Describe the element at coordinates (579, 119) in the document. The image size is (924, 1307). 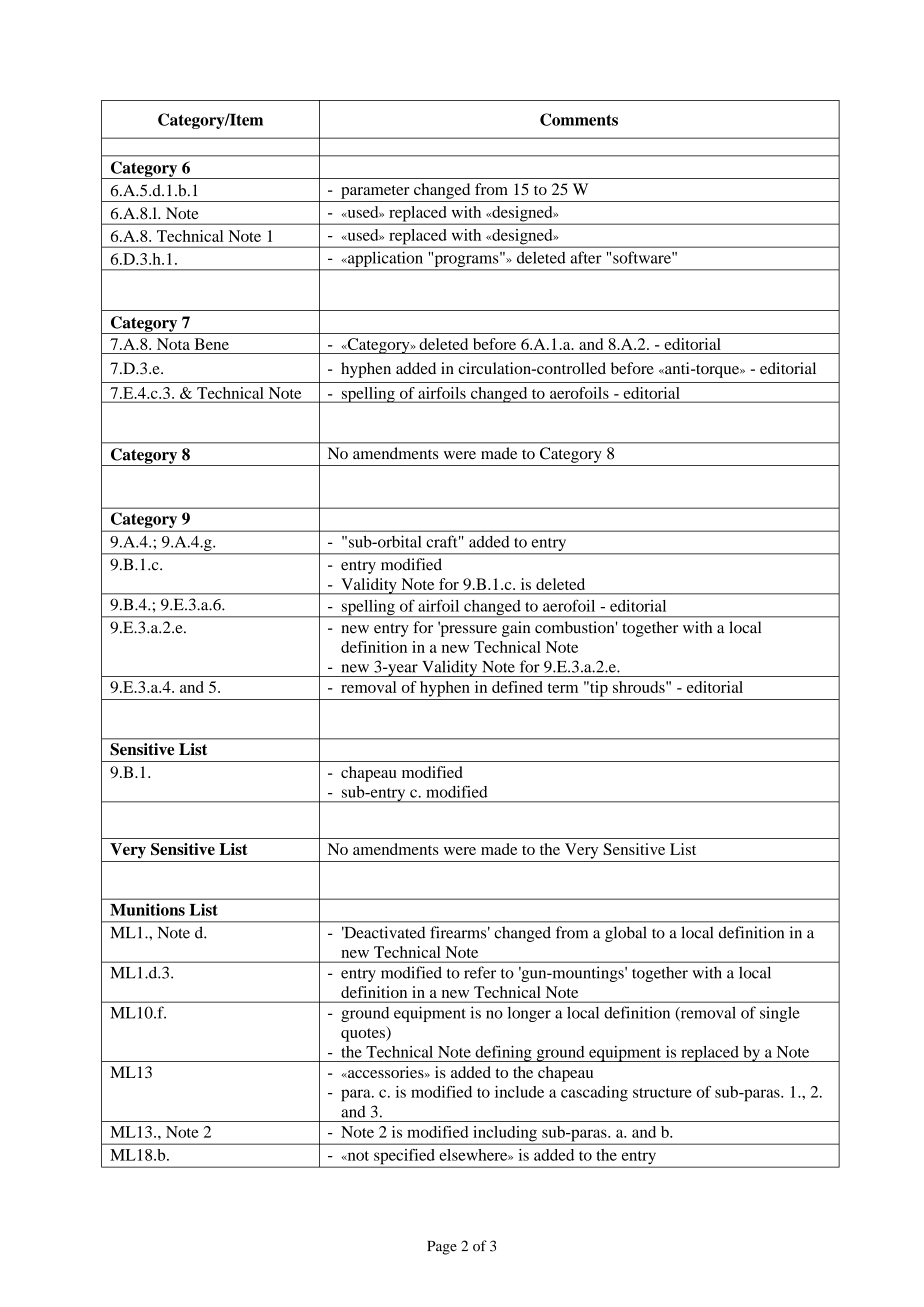
I see `Comments` at that location.
